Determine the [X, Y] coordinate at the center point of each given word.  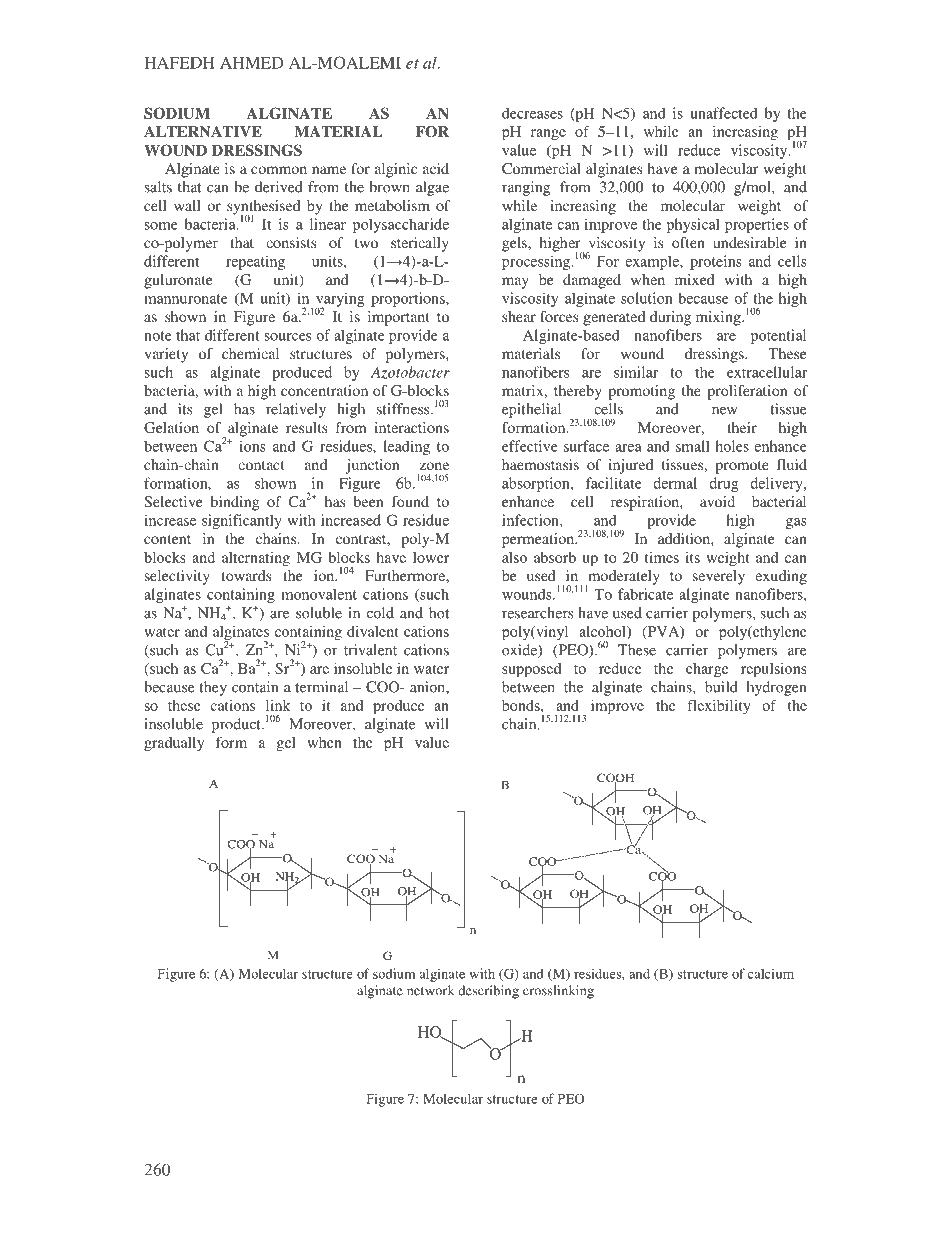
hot [439, 613]
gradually [174, 744]
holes [732, 446]
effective [530, 446]
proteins [716, 262]
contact [261, 465]
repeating [255, 262]
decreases [532, 113]
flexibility [719, 706]
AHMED [252, 63]
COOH [615, 779]
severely [719, 577]
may [515, 283]
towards [246, 575]
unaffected [724, 113]
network [431, 990]
